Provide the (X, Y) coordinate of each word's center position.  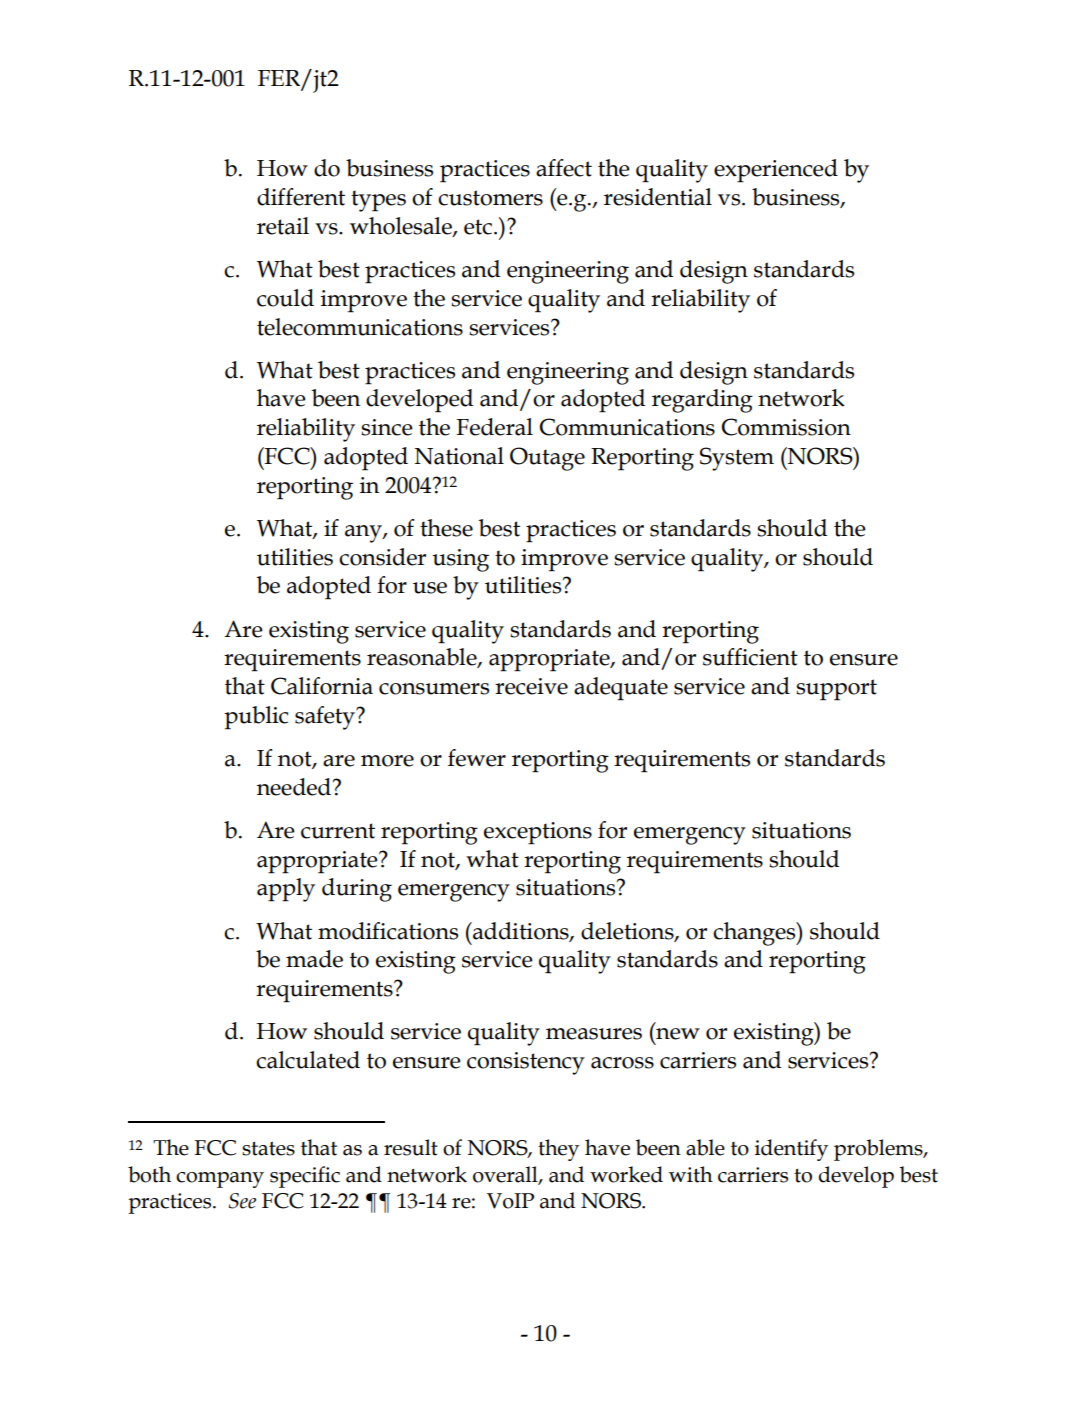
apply (286, 890)
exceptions (538, 833)
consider (382, 557)
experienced (776, 171)
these (446, 528)
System (737, 459)
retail (283, 226)
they (558, 1150)
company (220, 1180)
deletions (628, 931)
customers (490, 198)
